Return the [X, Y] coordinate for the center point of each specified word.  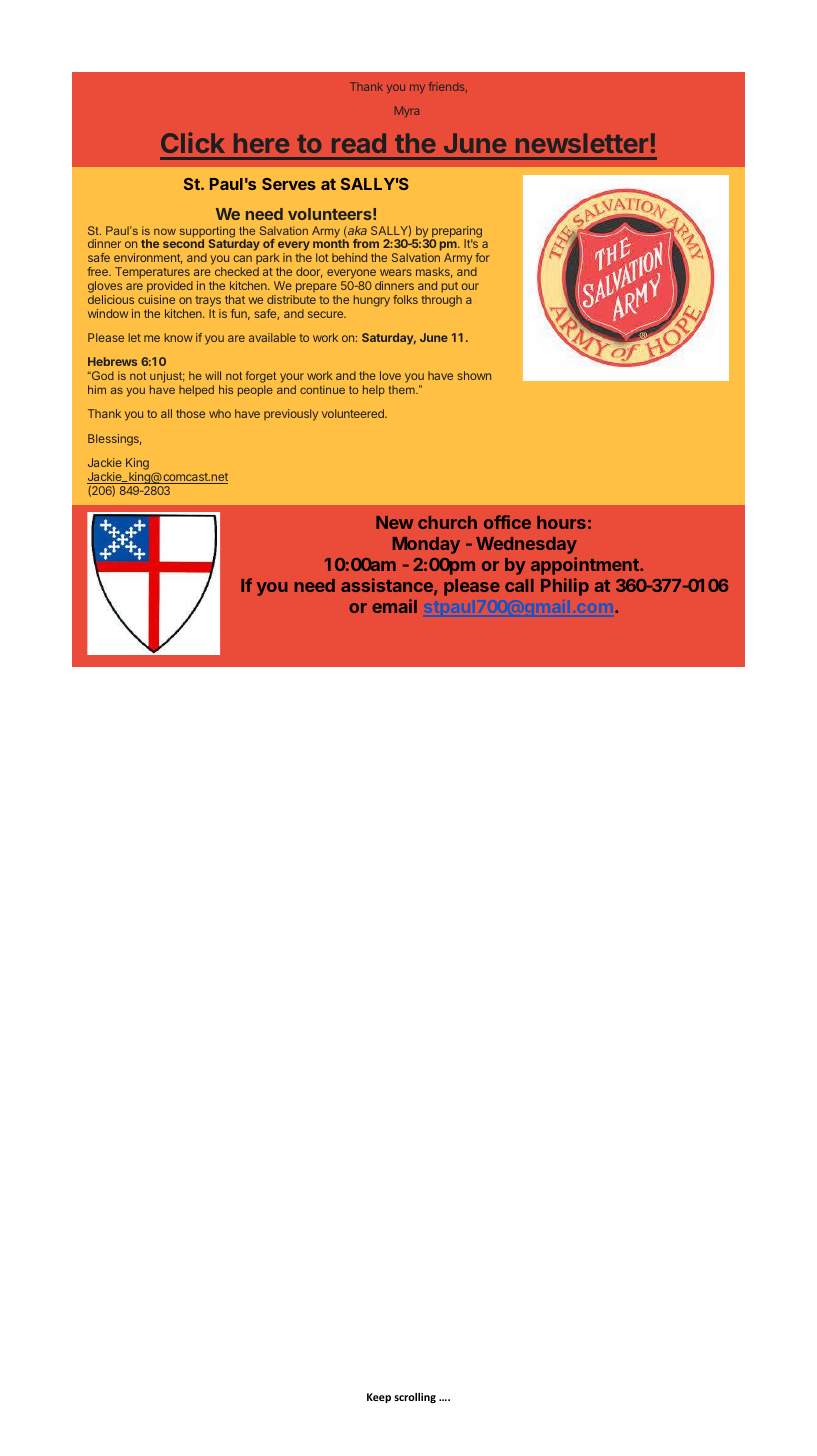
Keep [379, 1398]
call [519, 585]
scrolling [415, 1398]
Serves [289, 184]
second [183, 243]
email [394, 606]
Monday [426, 545]
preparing [456, 233]
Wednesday [526, 545]
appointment [586, 566]
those [190, 413]
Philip [565, 587]
